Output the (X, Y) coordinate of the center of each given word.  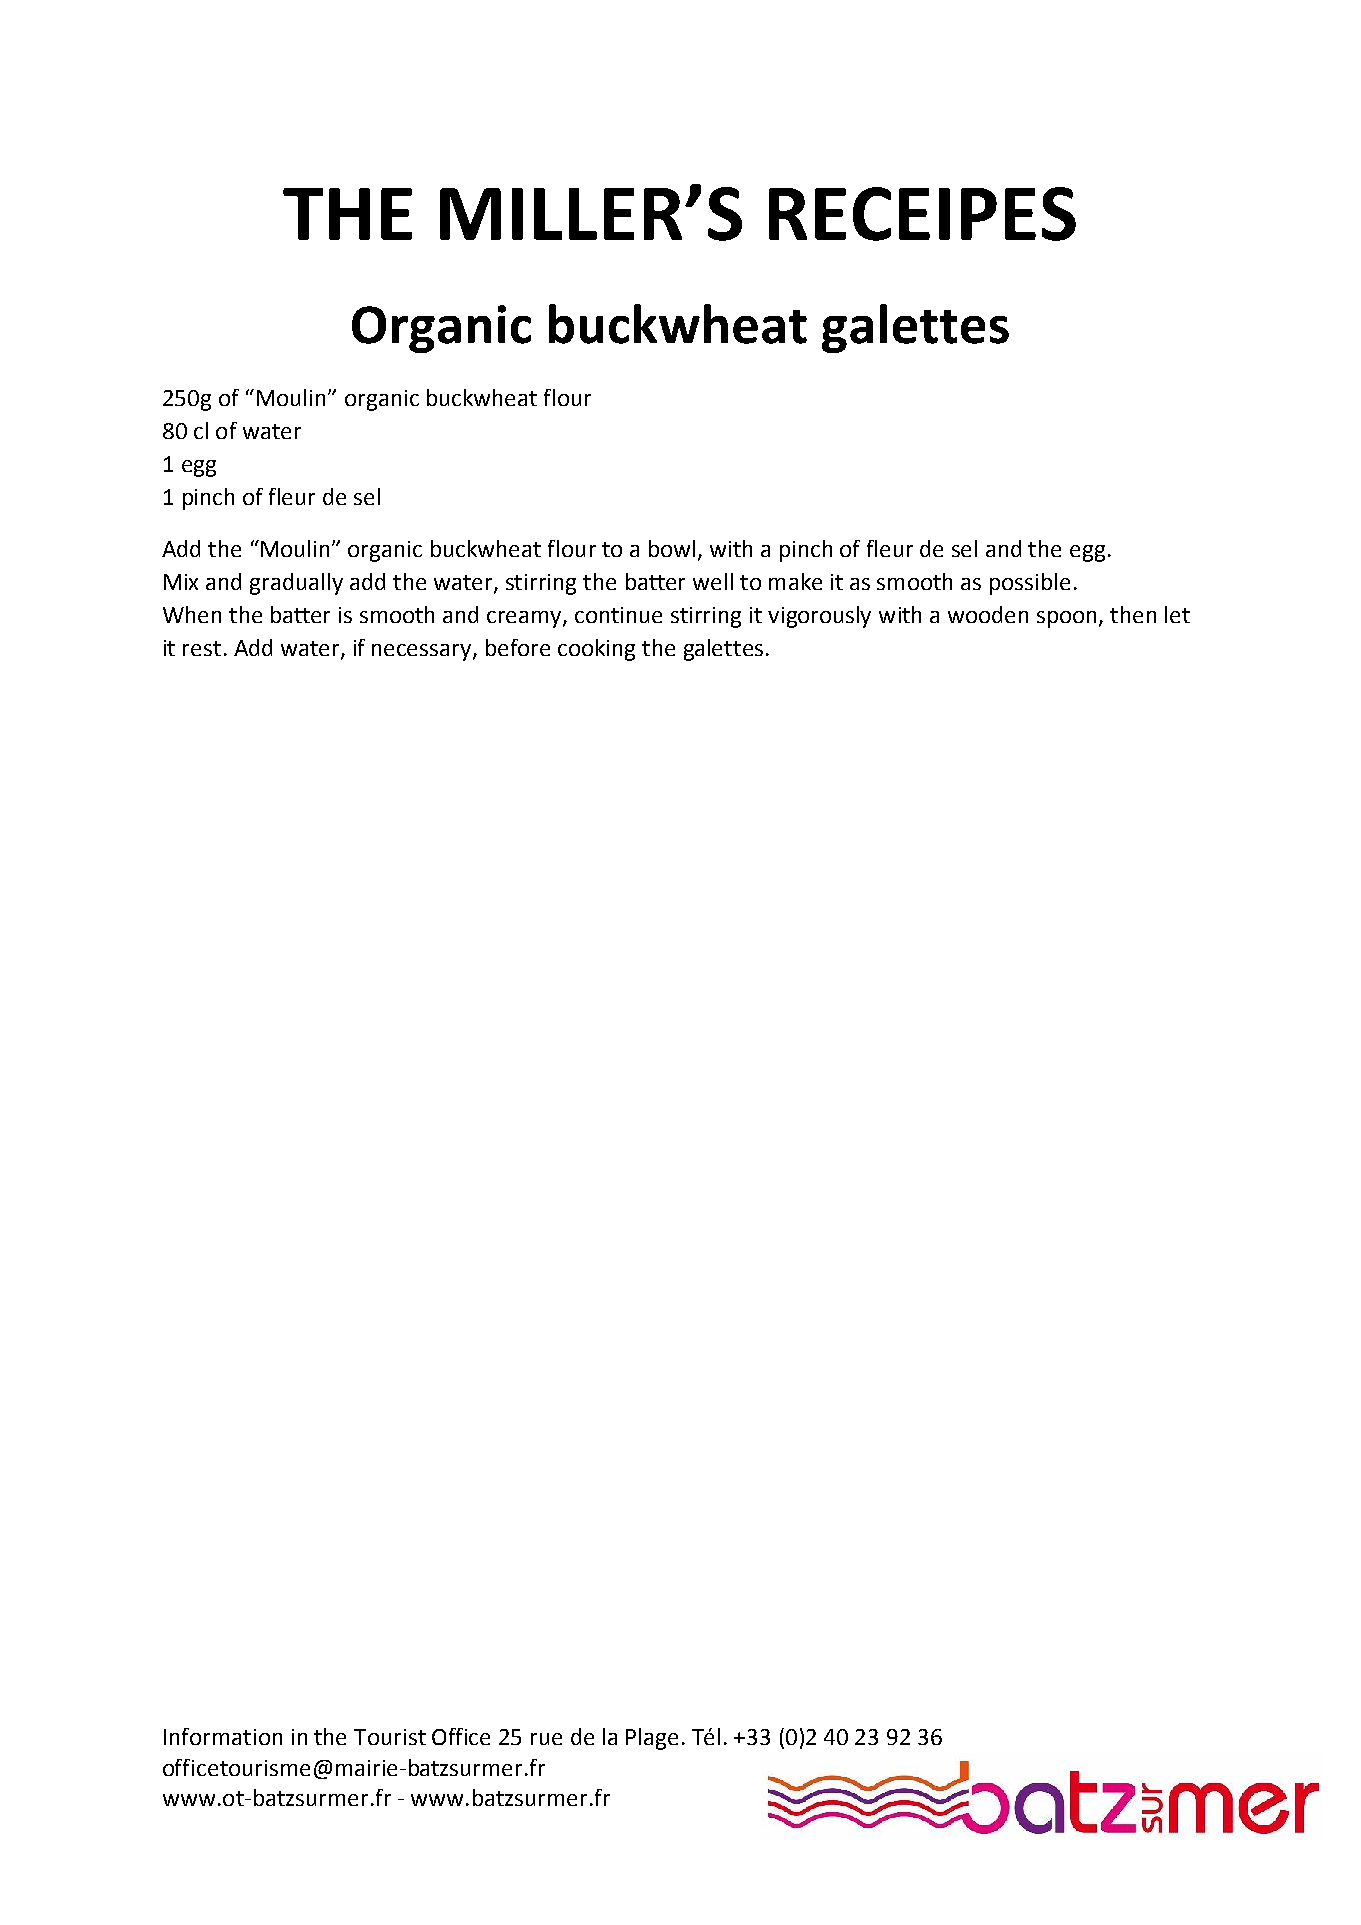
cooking (596, 650)
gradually (296, 584)
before (518, 647)
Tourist (390, 1737)
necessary (423, 652)
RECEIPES (922, 214)
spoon (1068, 619)
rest (202, 648)
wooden (988, 614)
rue (546, 1739)
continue (618, 615)
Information (223, 1736)
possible (1030, 584)
